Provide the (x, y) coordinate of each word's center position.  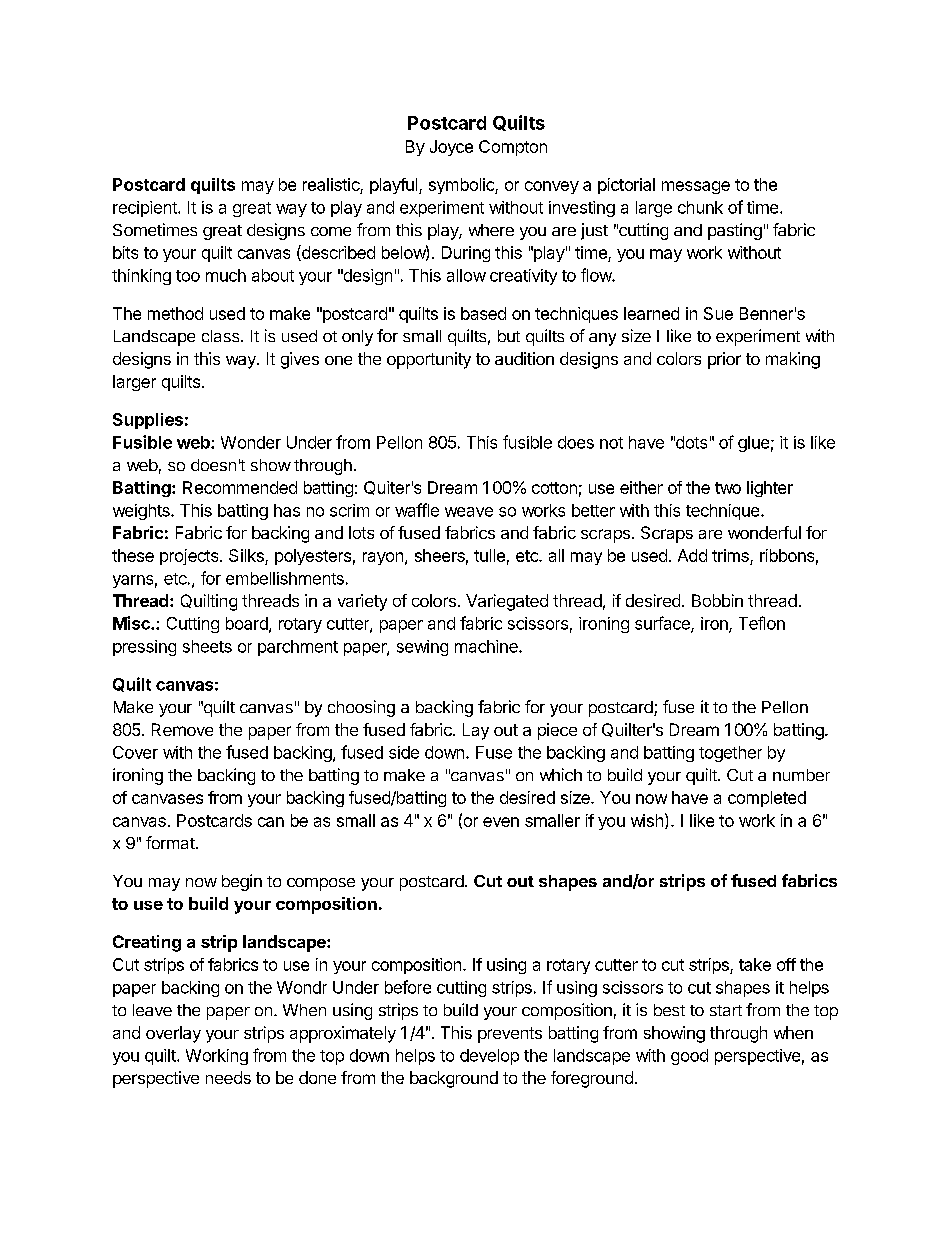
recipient (146, 209)
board (248, 624)
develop (489, 1057)
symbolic (462, 186)
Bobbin (717, 600)
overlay (173, 1034)
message (696, 187)
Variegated (507, 602)
